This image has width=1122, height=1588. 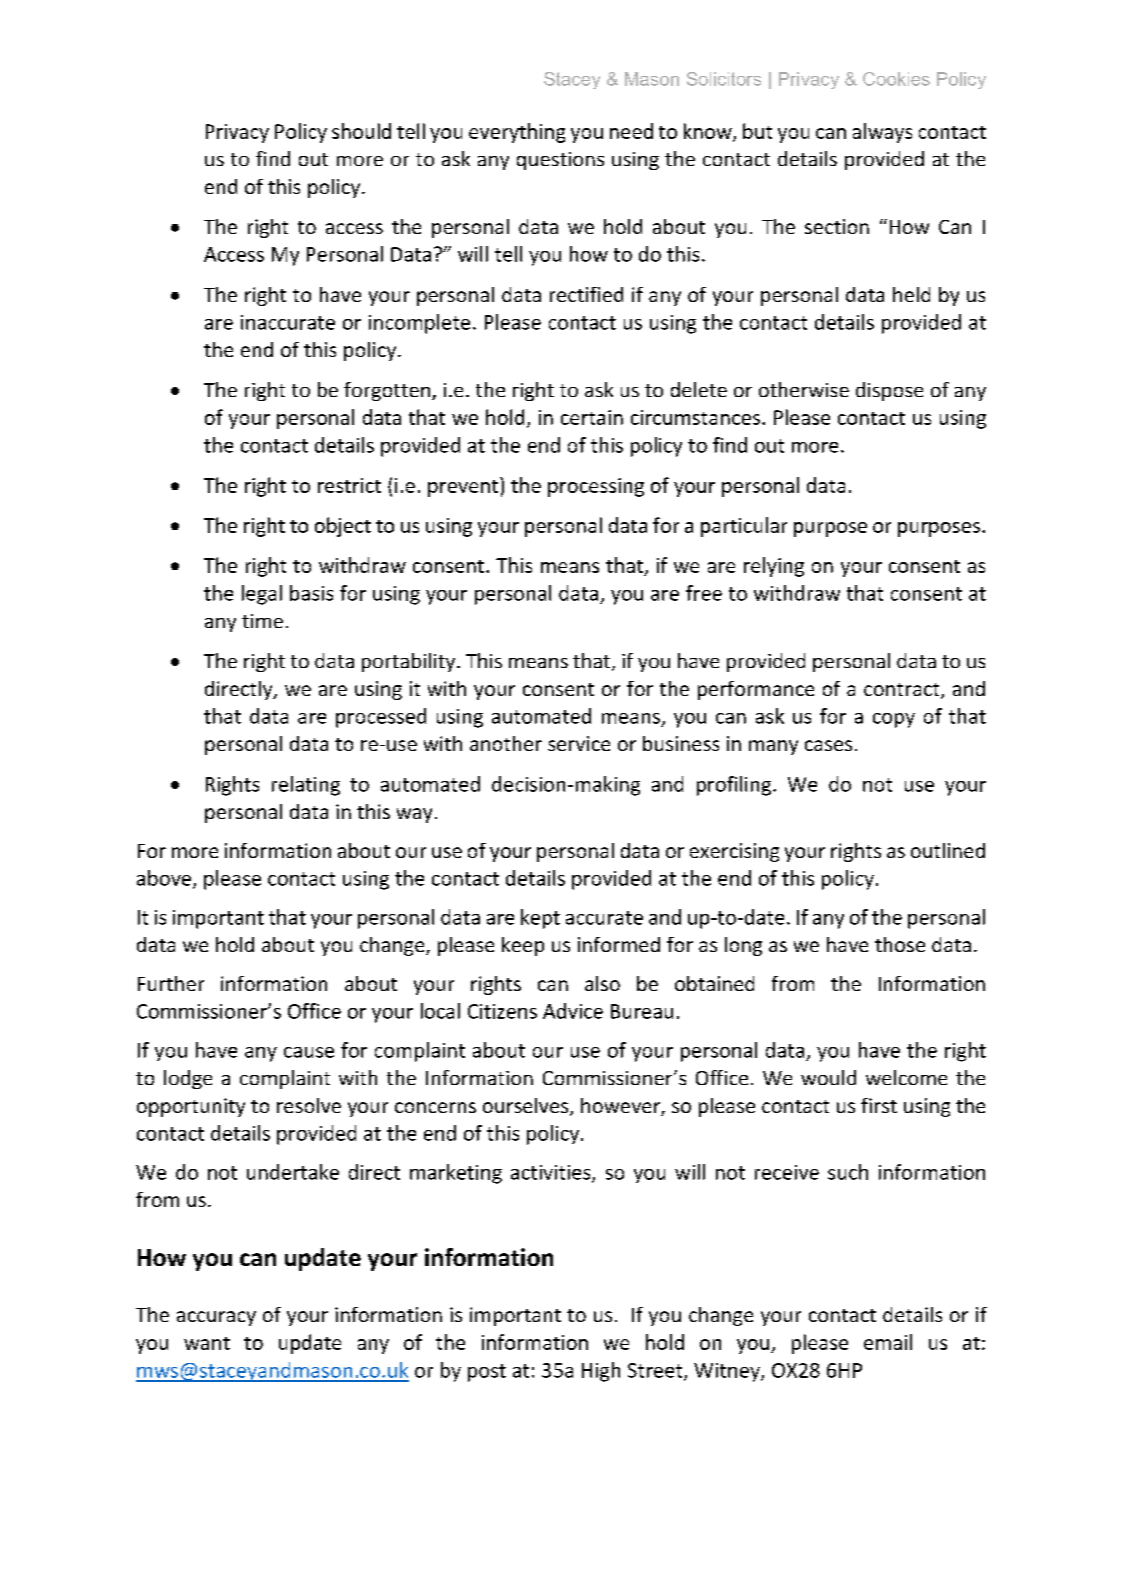 What do you see at coordinates (361, 131) in the image?
I see `should` at bounding box center [361, 131].
